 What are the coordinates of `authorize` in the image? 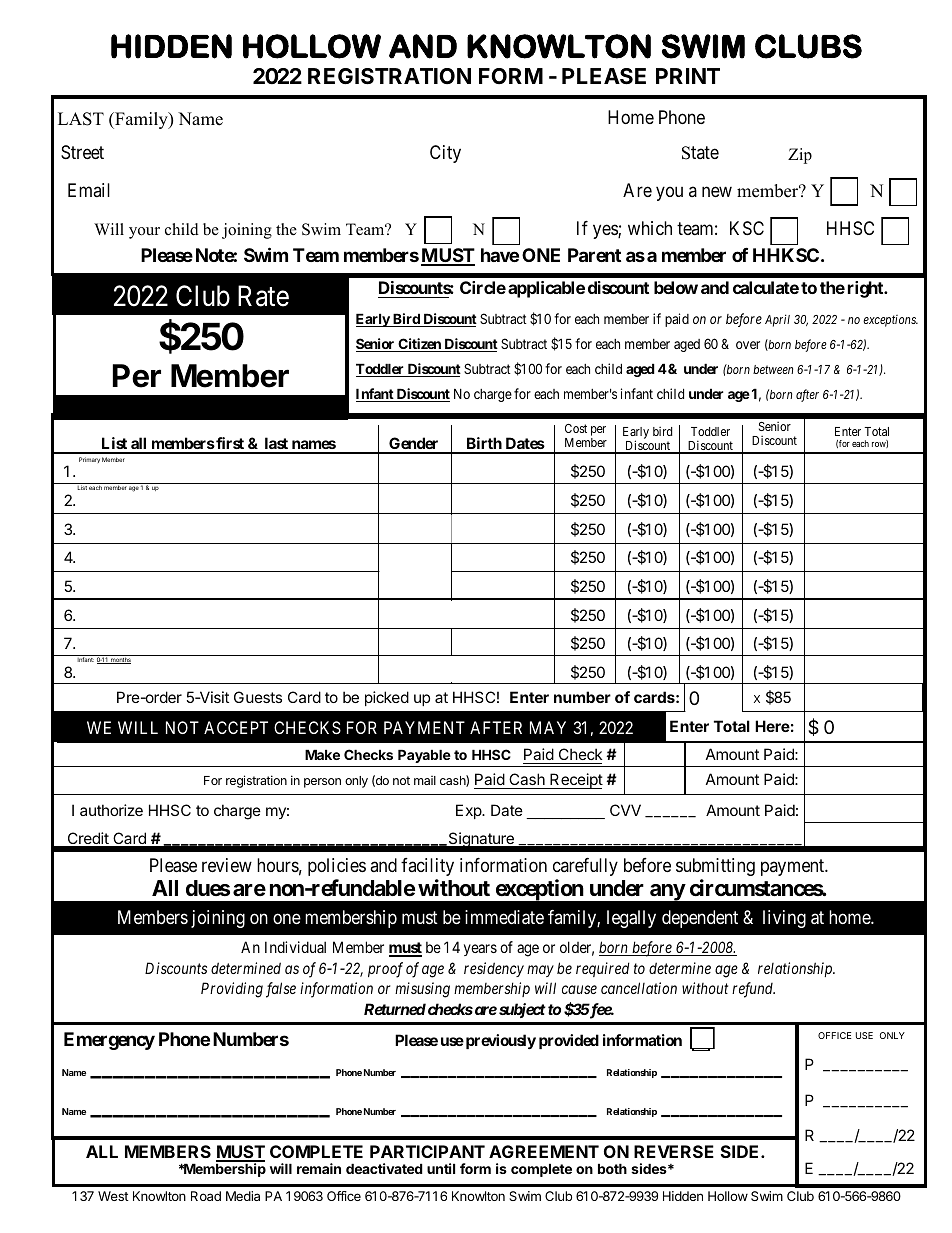 It's located at (111, 810).
